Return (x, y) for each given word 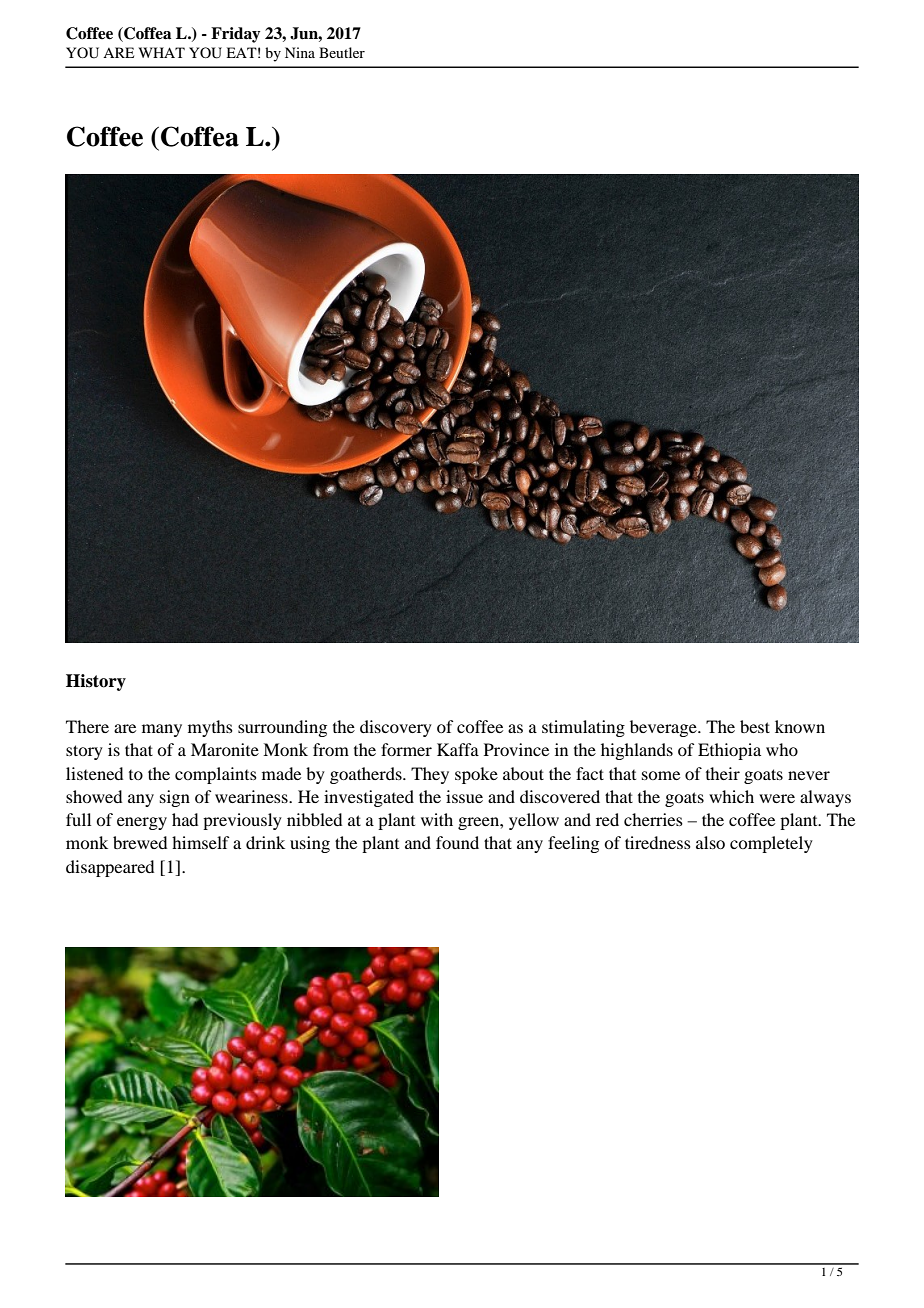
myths (210, 728)
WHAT (162, 52)
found (457, 842)
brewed (140, 842)
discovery (396, 728)
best (755, 726)
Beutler (342, 52)
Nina (300, 52)
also (710, 842)
